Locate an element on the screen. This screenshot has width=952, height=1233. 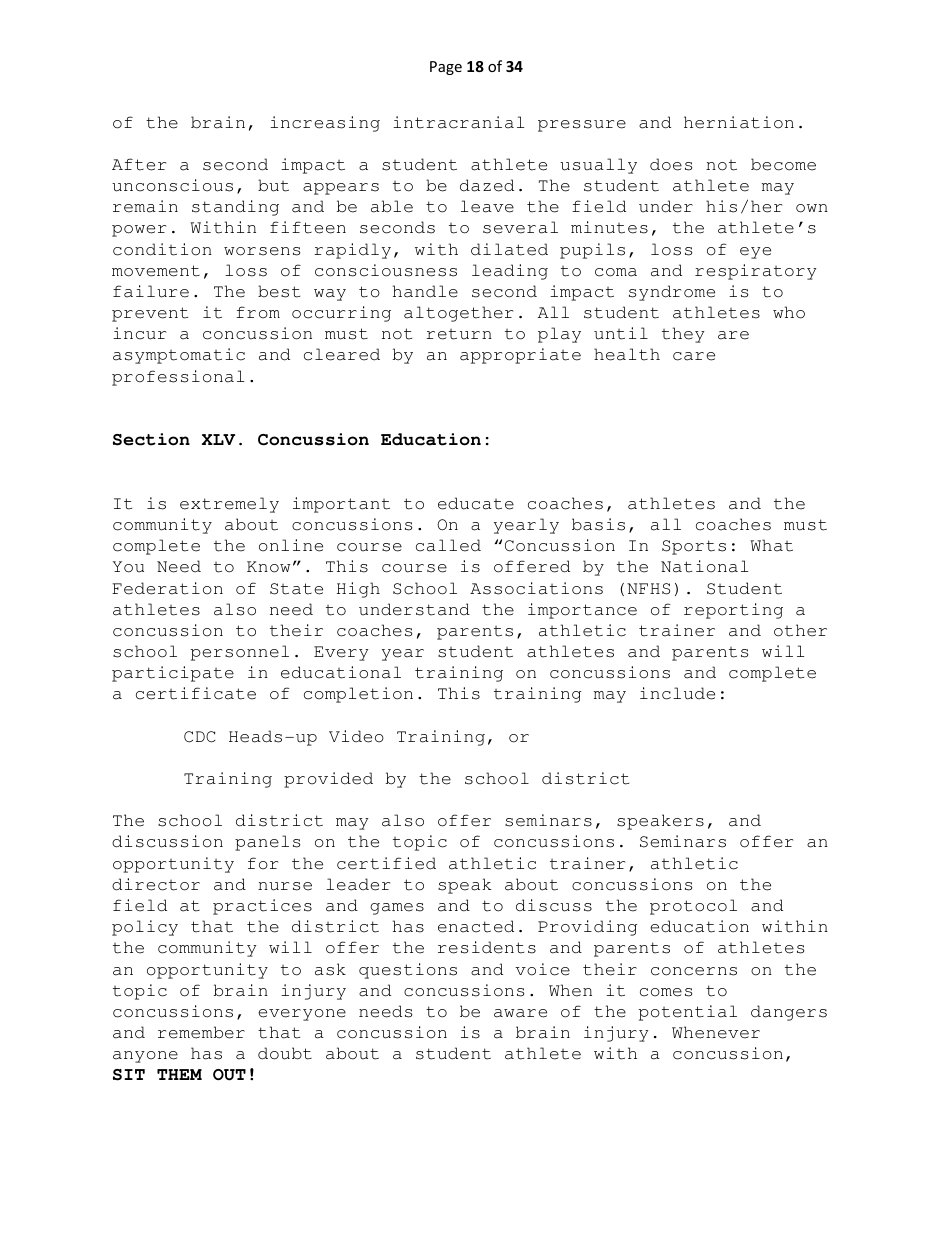
include is located at coordinates (677, 693).
